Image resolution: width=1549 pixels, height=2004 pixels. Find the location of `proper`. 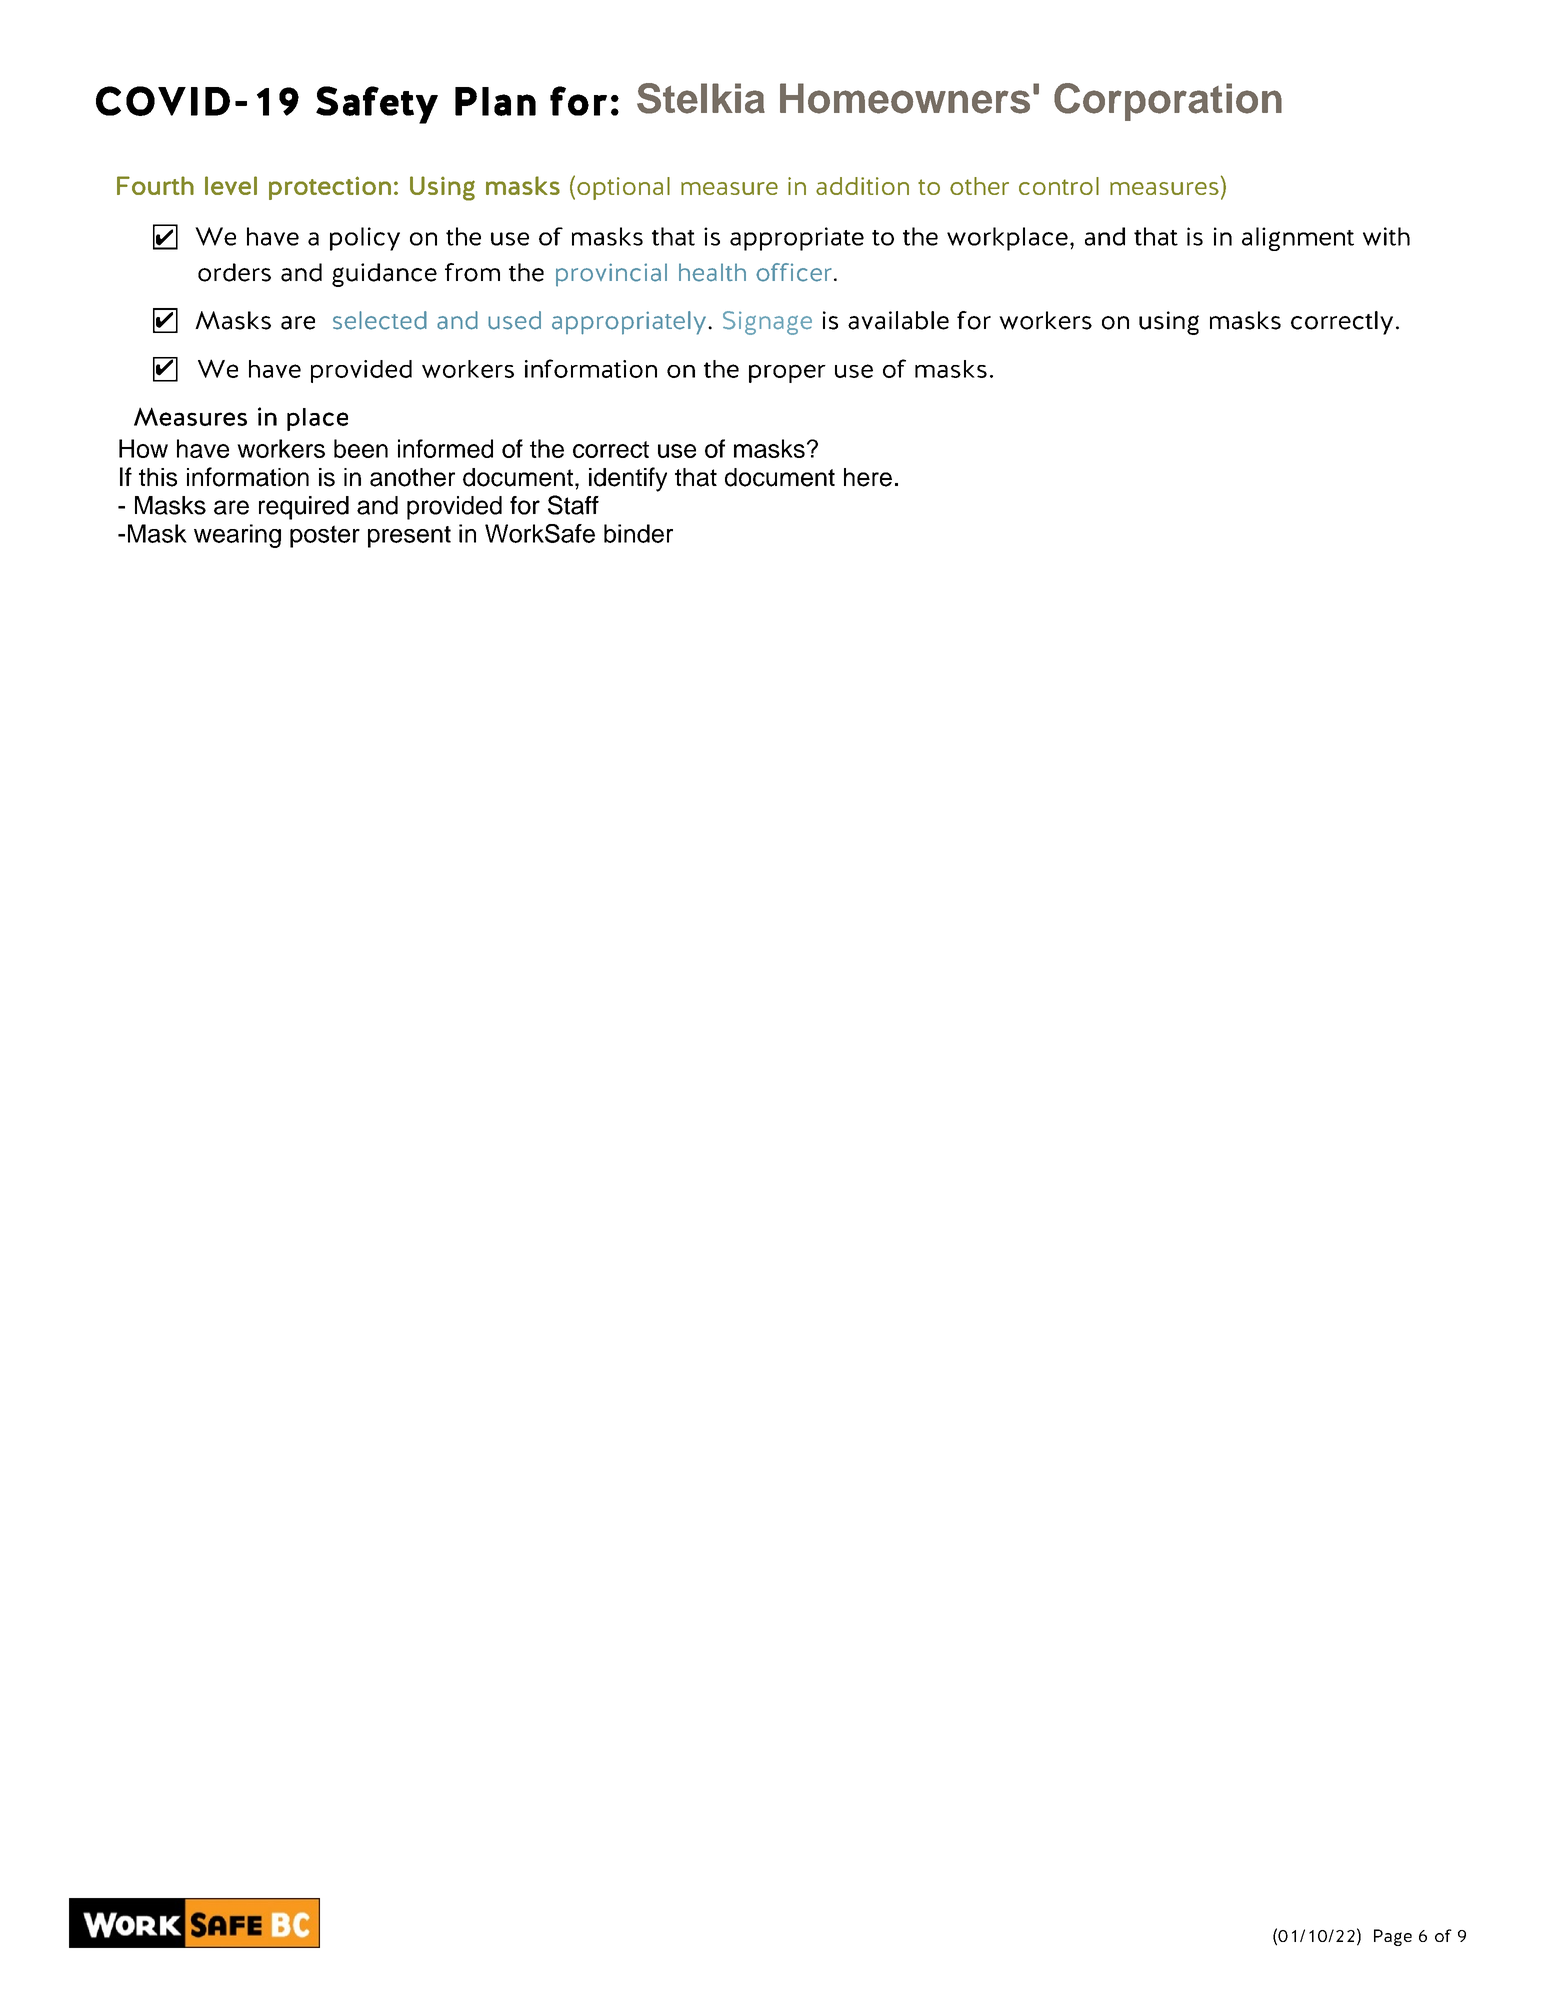

proper is located at coordinates (787, 373).
